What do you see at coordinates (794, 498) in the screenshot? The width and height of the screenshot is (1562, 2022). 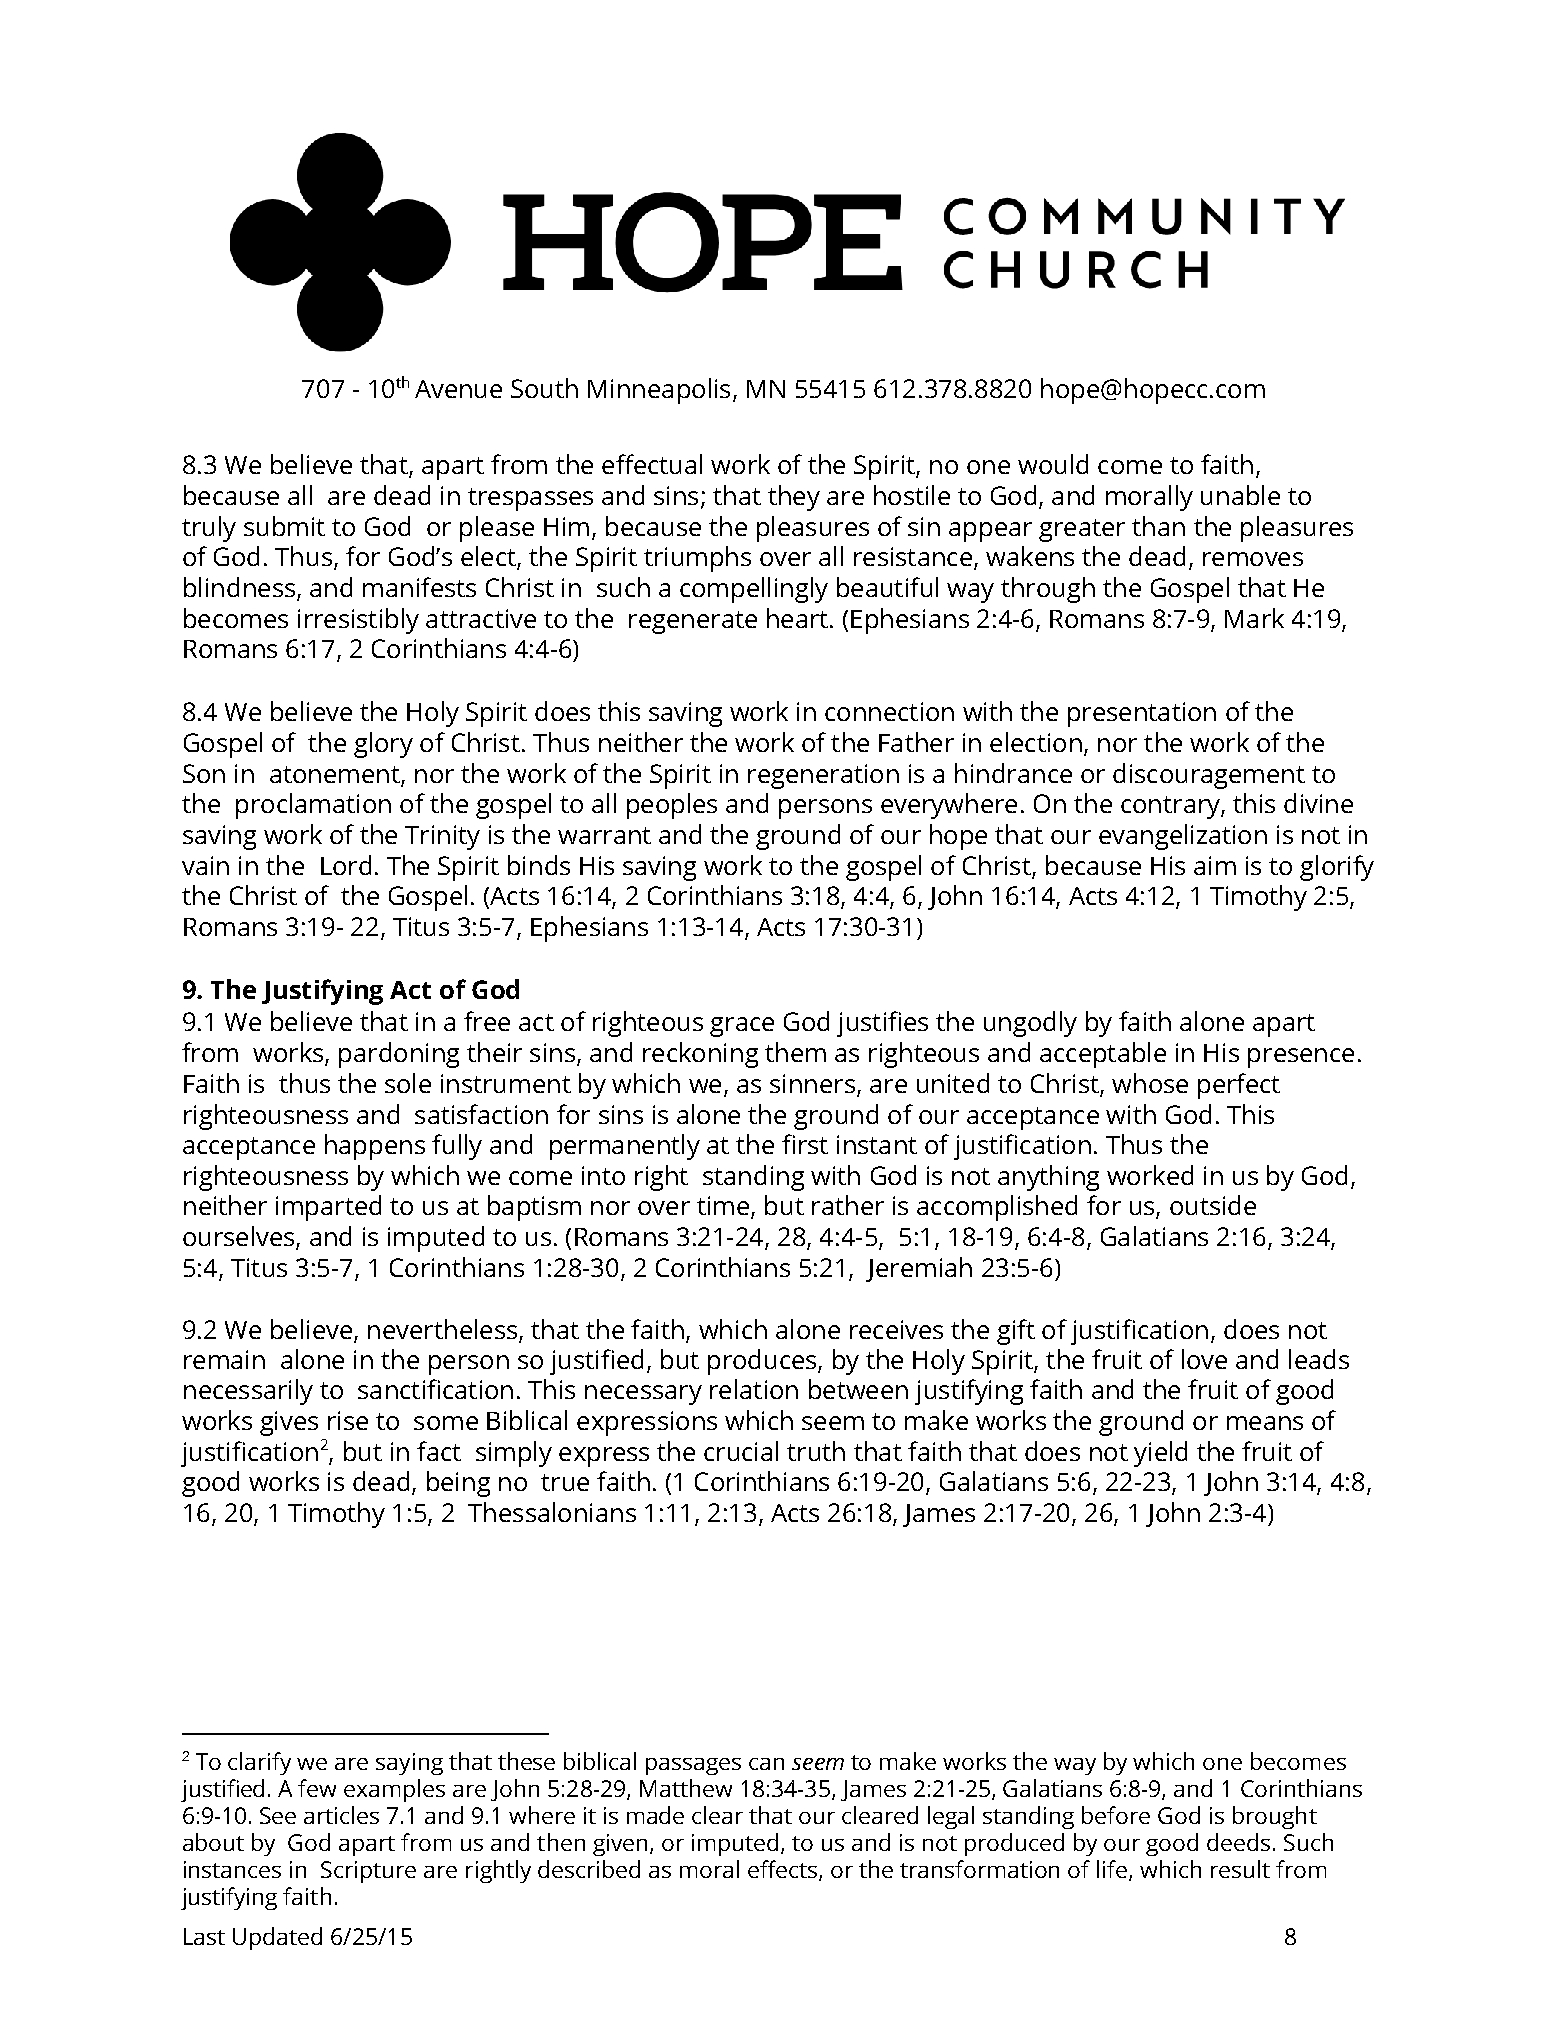 I see `they` at bounding box center [794, 498].
